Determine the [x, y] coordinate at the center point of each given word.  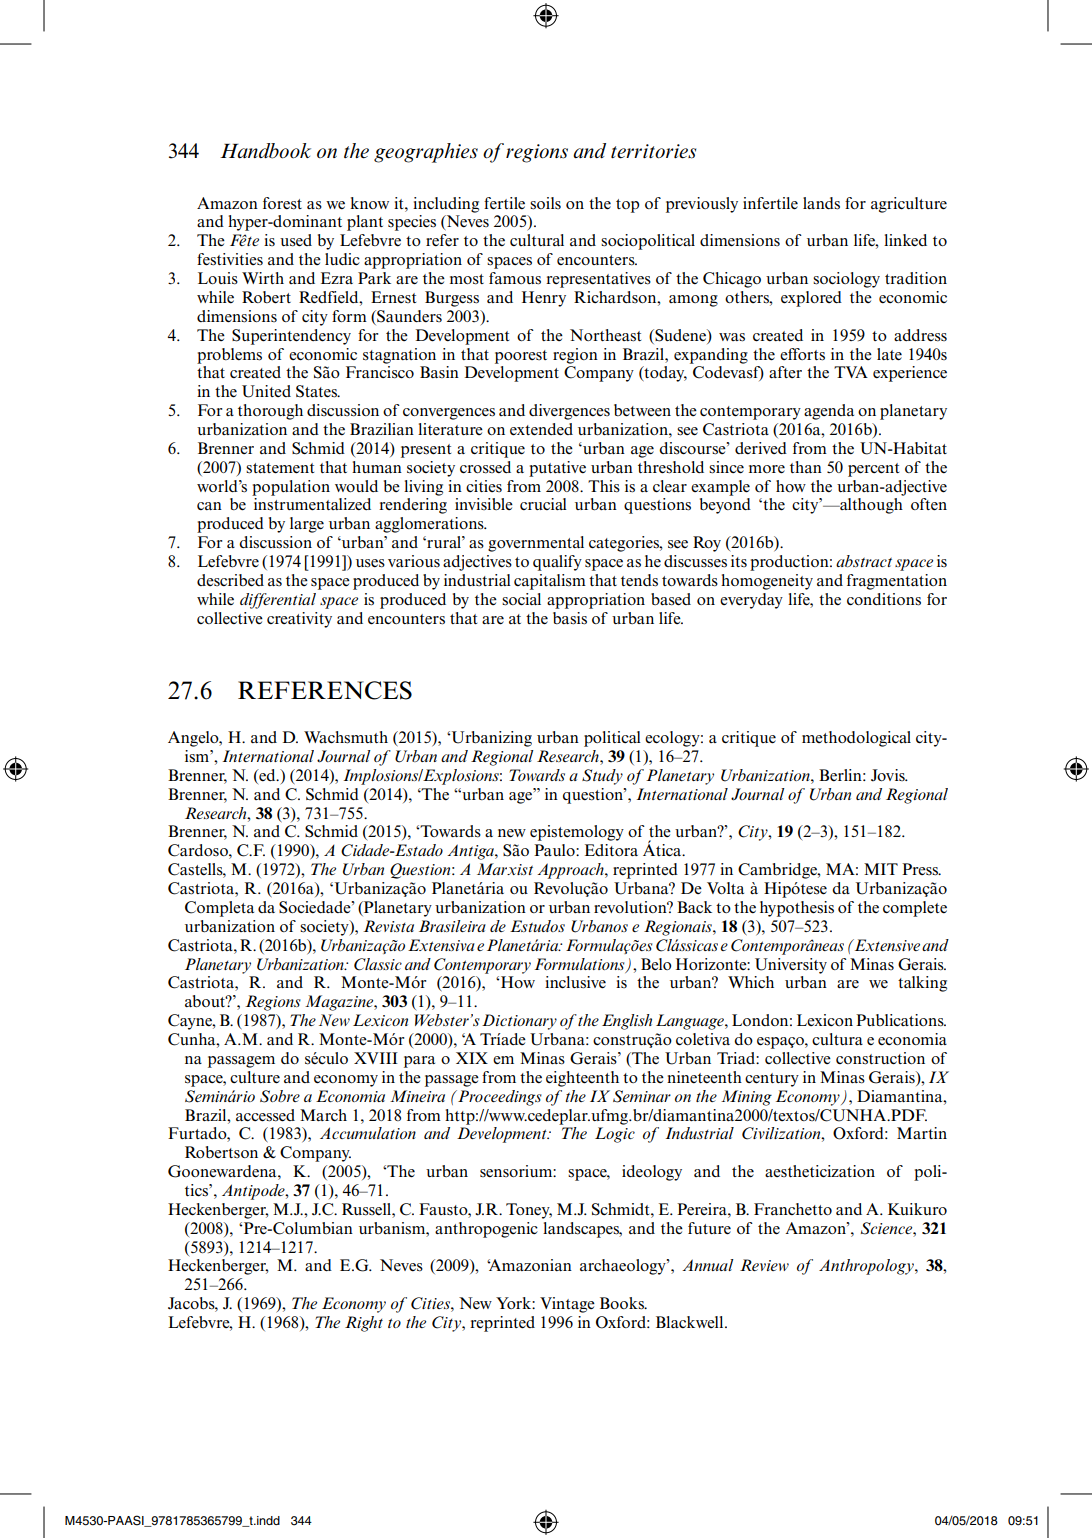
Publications [901, 1020]
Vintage [567, 1305]
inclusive [575, 982]
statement [280, 468]
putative [557, 469]
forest [282, 203]
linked [905, 240]
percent [873, 470]
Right [364, 1324]
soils [545, 203]
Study [602, 777]
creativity [299, 620]
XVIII [376, 1058]
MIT [881, 869]
